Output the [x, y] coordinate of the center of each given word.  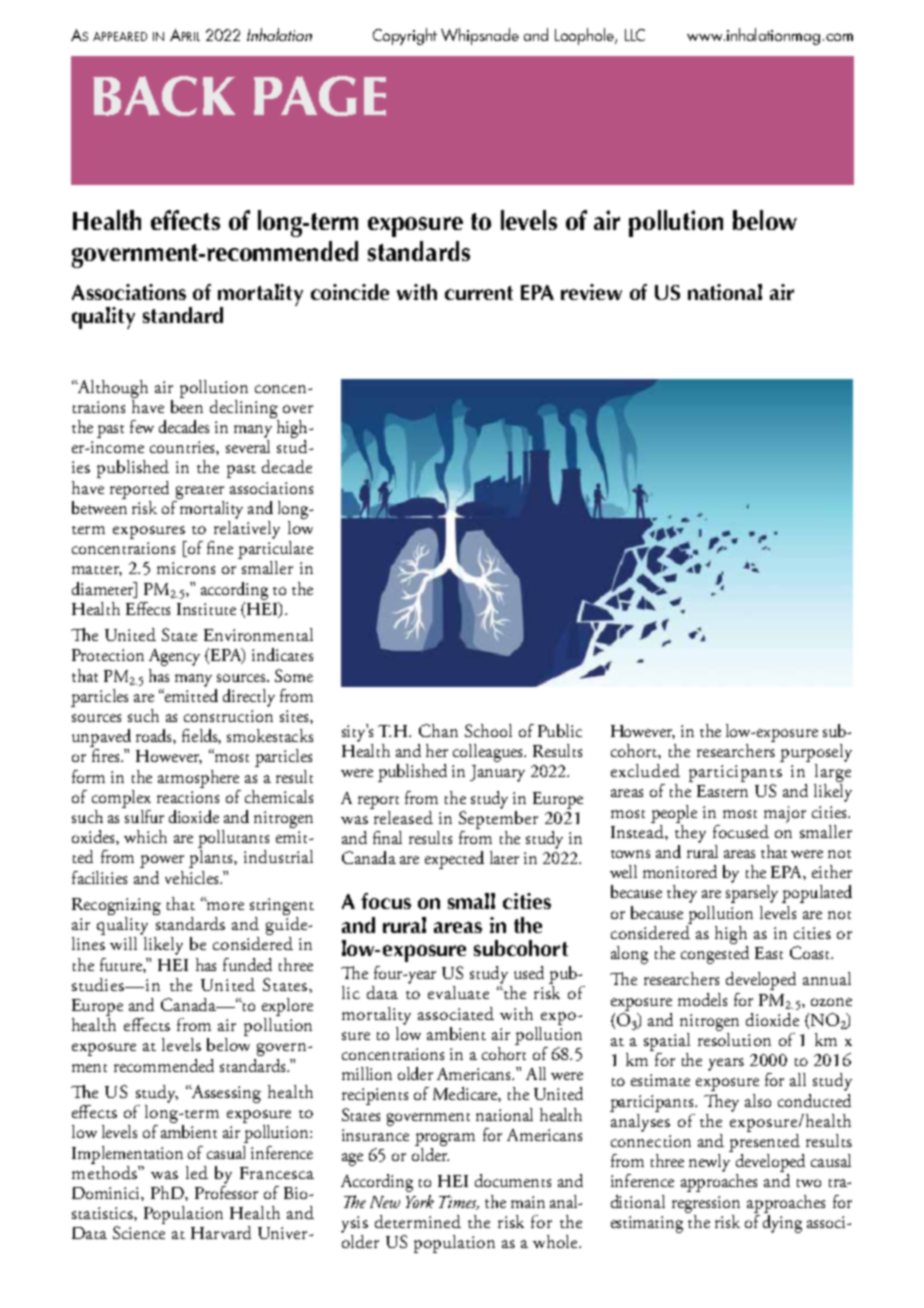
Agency [174, 657]
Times [459, 1202]
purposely [816, 753]
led [197, 1172]
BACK [164, 96]
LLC [635, 35]
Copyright [405, 36]
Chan [438, 730]
